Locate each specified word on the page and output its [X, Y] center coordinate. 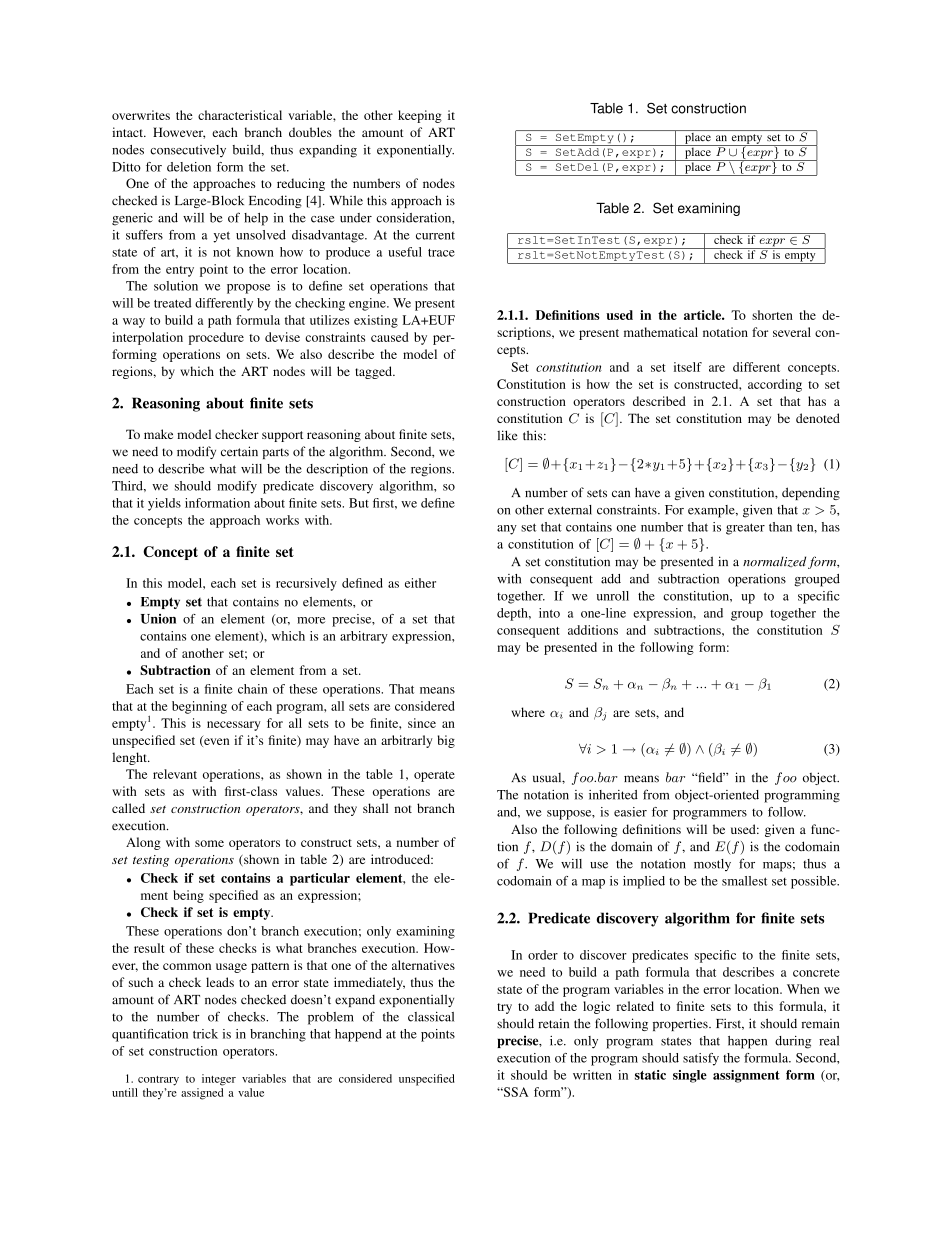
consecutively [188, 151]
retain [553, 1023]
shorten [772, 315]
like [507, 435]
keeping [420, 116]
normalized [774, 561]
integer [219, 1080]
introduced [402, 859]
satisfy [701, 1059]
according [775, 385]
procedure [216, 338]
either [420, 583]
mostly [712, 865]
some [209, 843]
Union [158, 619]
